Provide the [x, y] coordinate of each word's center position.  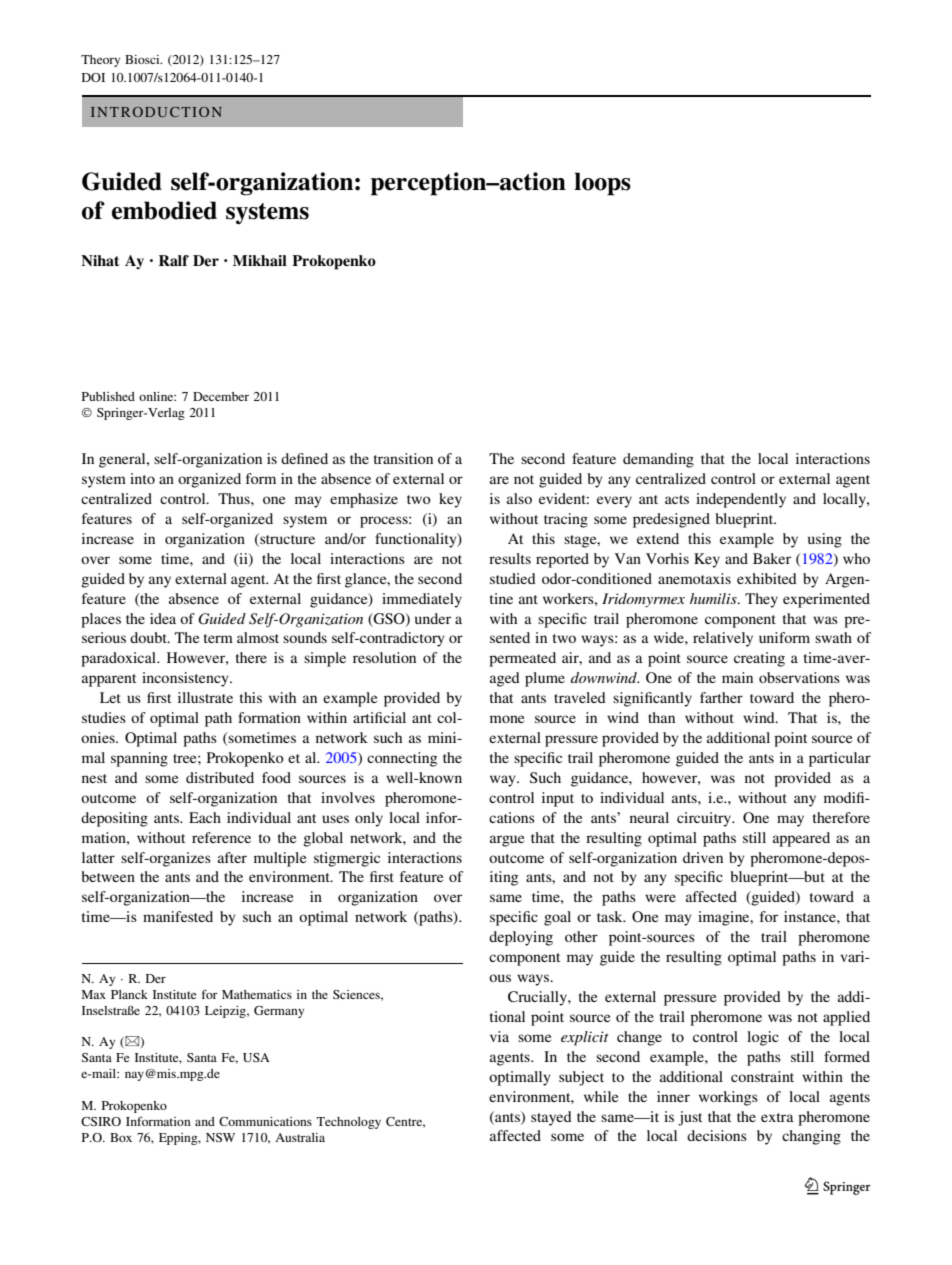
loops [602, 184]
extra [777, 1117]
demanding [658, 460]
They [761, 600]
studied [513, 578]
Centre [405, 1122]
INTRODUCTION [156, 112]
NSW [220, 1137]
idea [163, 618]
